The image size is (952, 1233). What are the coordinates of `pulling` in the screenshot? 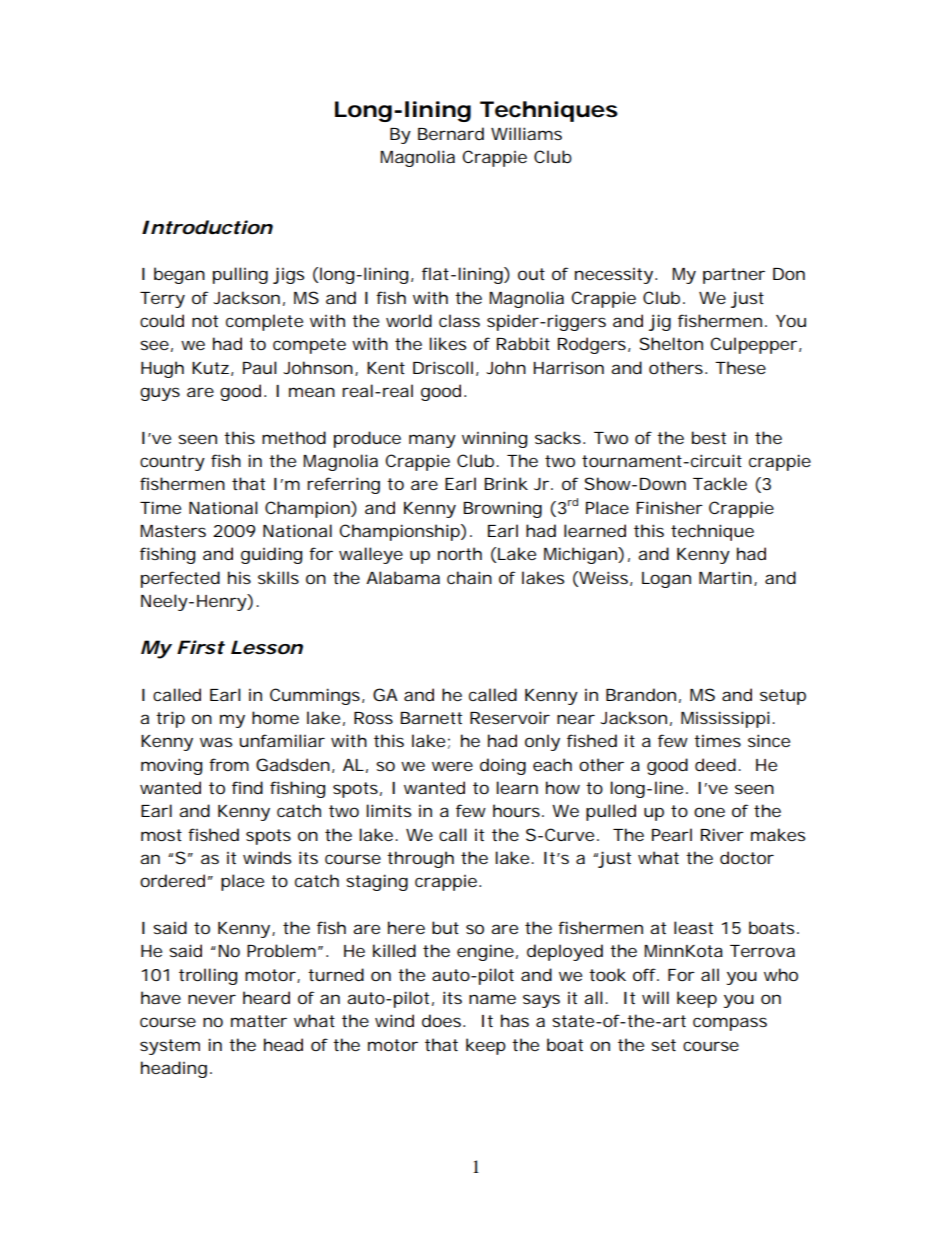 It's located at (240, 275).
